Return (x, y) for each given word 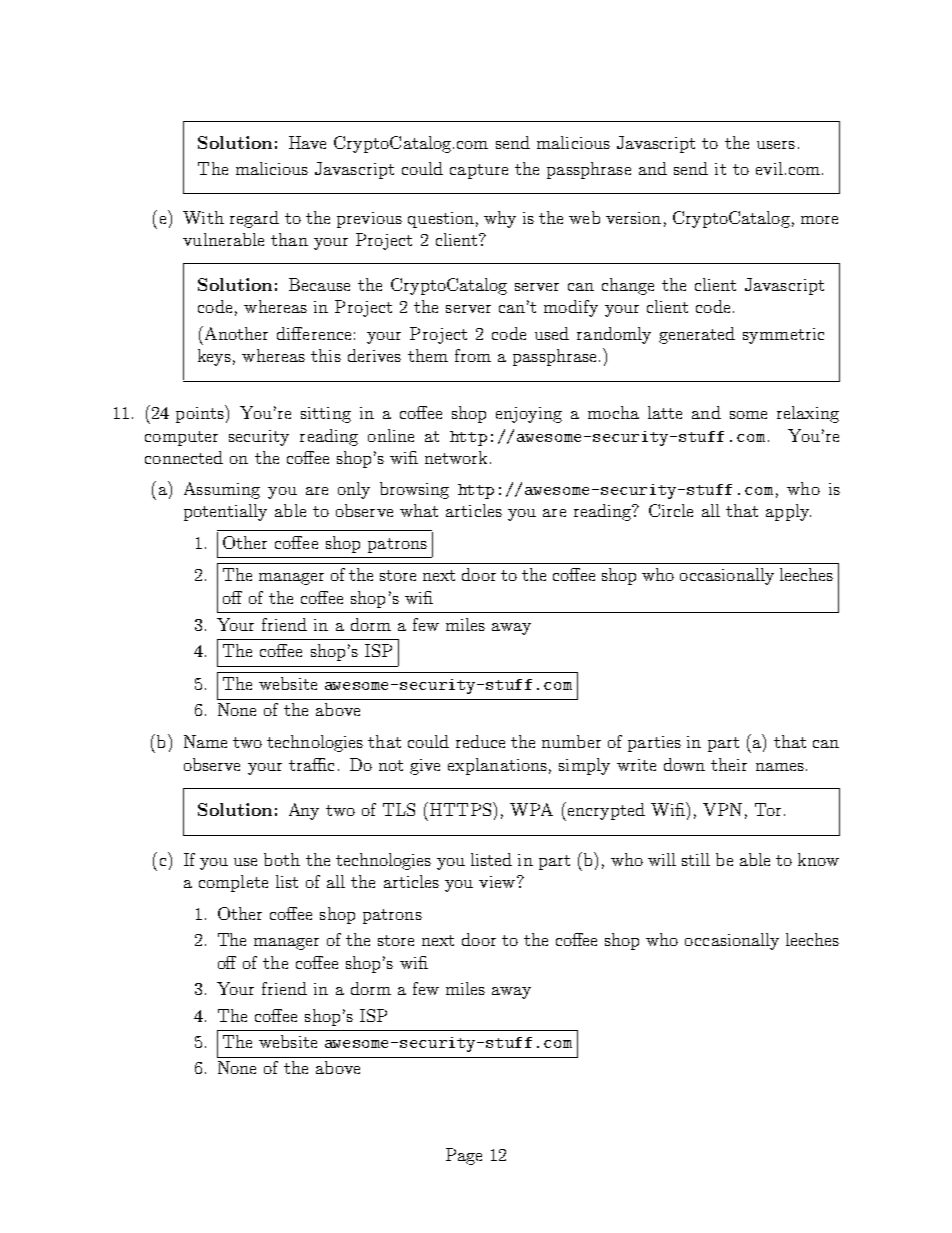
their (729, 764)
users (776, 145)
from (473, 355)
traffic (311, 764)
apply (788, 512)
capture (479, 171)
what (419, 510)
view (498, 882)
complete (233, 883)
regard (254, 219)
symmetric (783, 336)
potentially (225, 512)
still (696, 859)
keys (214, 357)
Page (464, 1156)
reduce (480, 741)
